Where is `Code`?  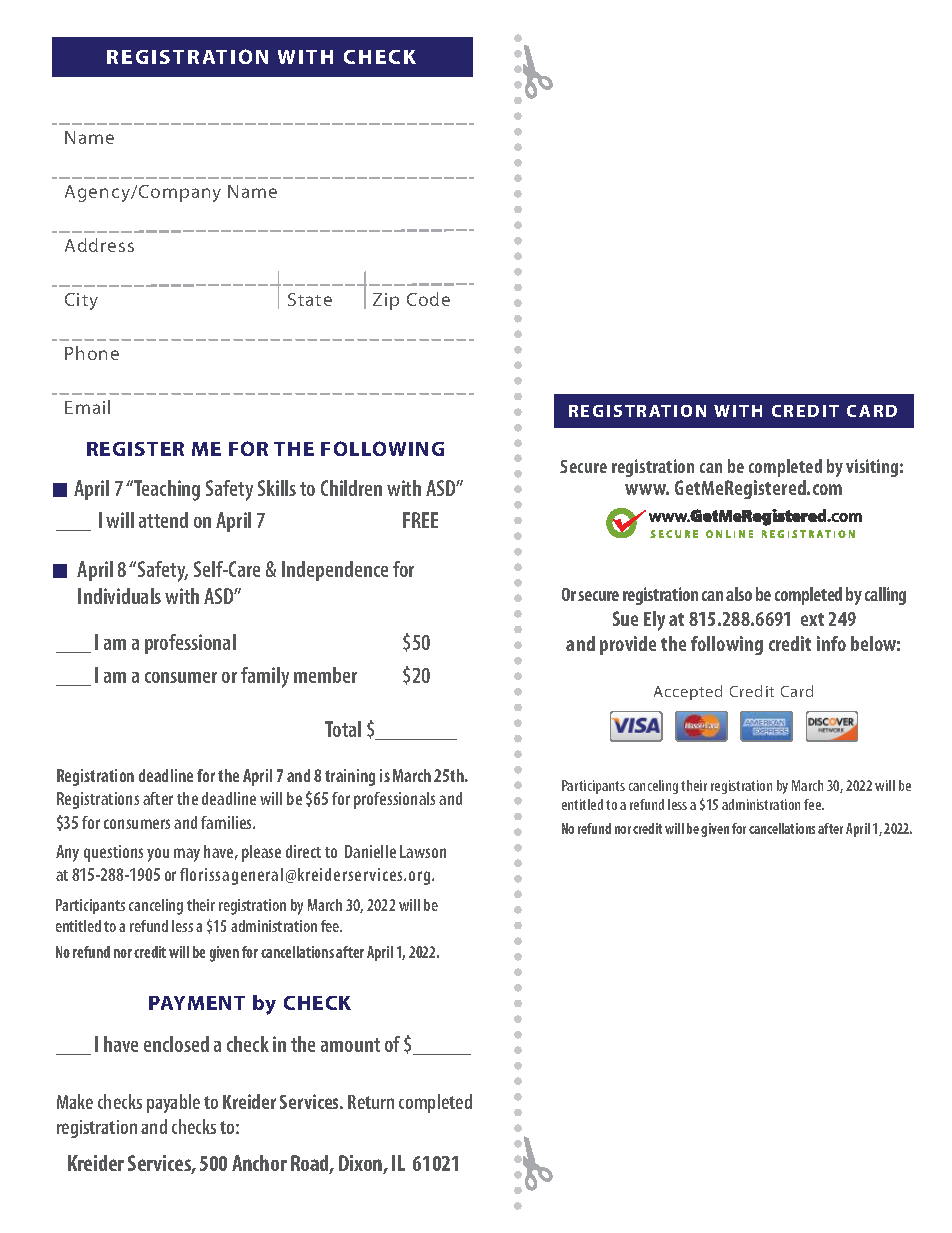 Code is located at coordinates (428, 299).
